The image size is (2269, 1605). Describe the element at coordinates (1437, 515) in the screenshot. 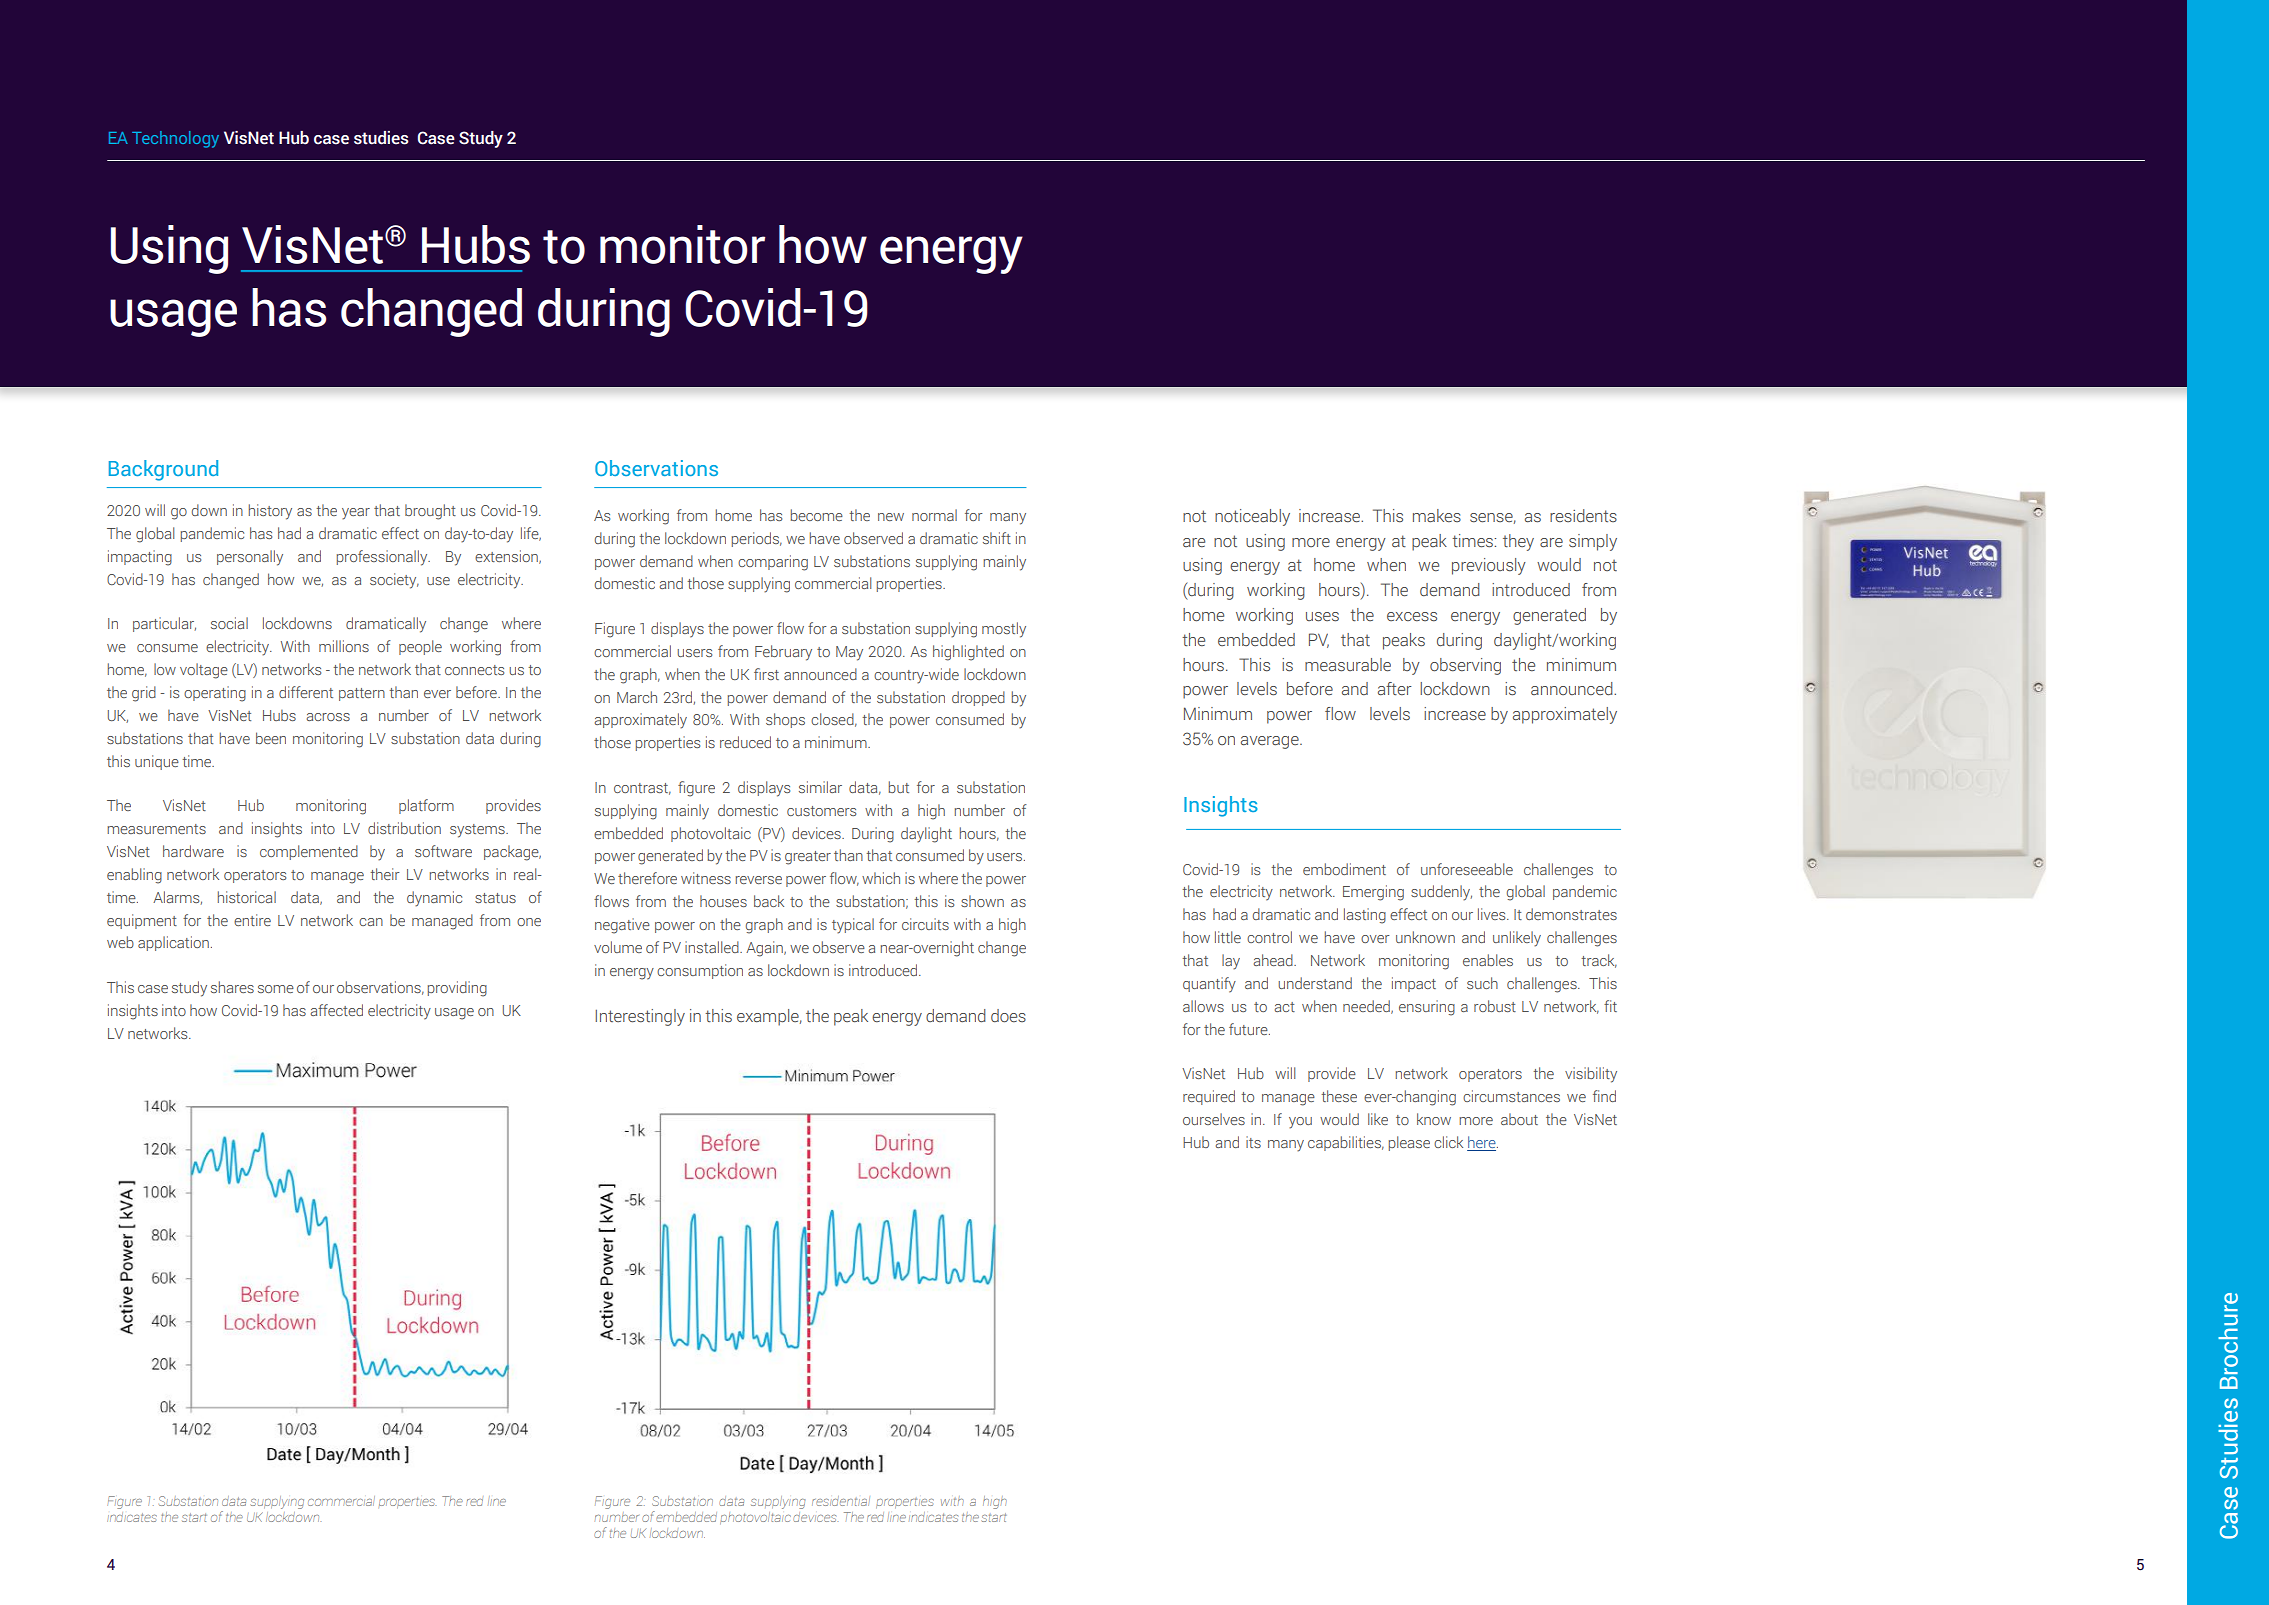

I see `makes` at that location.
